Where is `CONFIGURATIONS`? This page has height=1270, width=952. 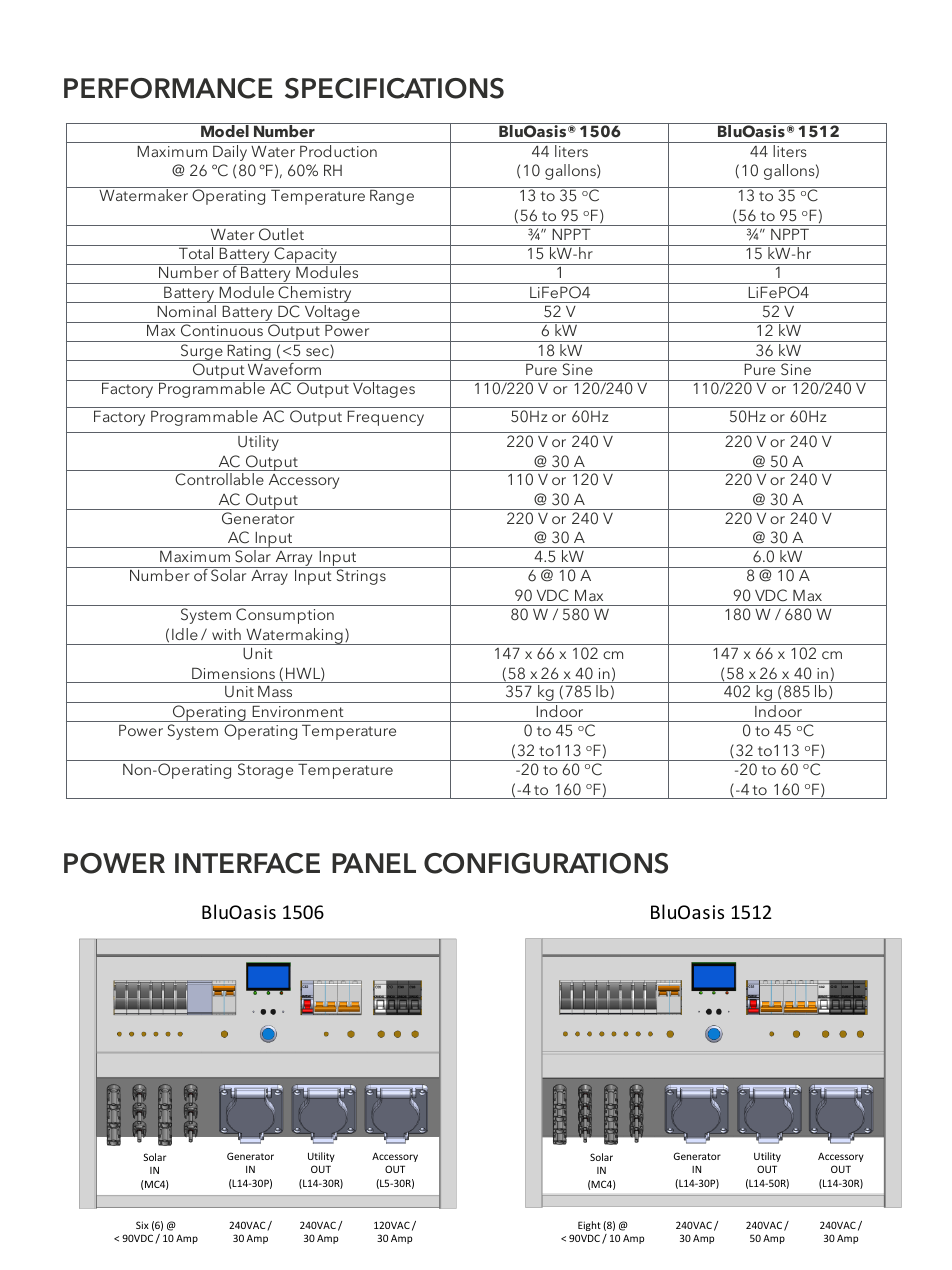
CONFIGURATIONS is located at coordinates (546, 863).
